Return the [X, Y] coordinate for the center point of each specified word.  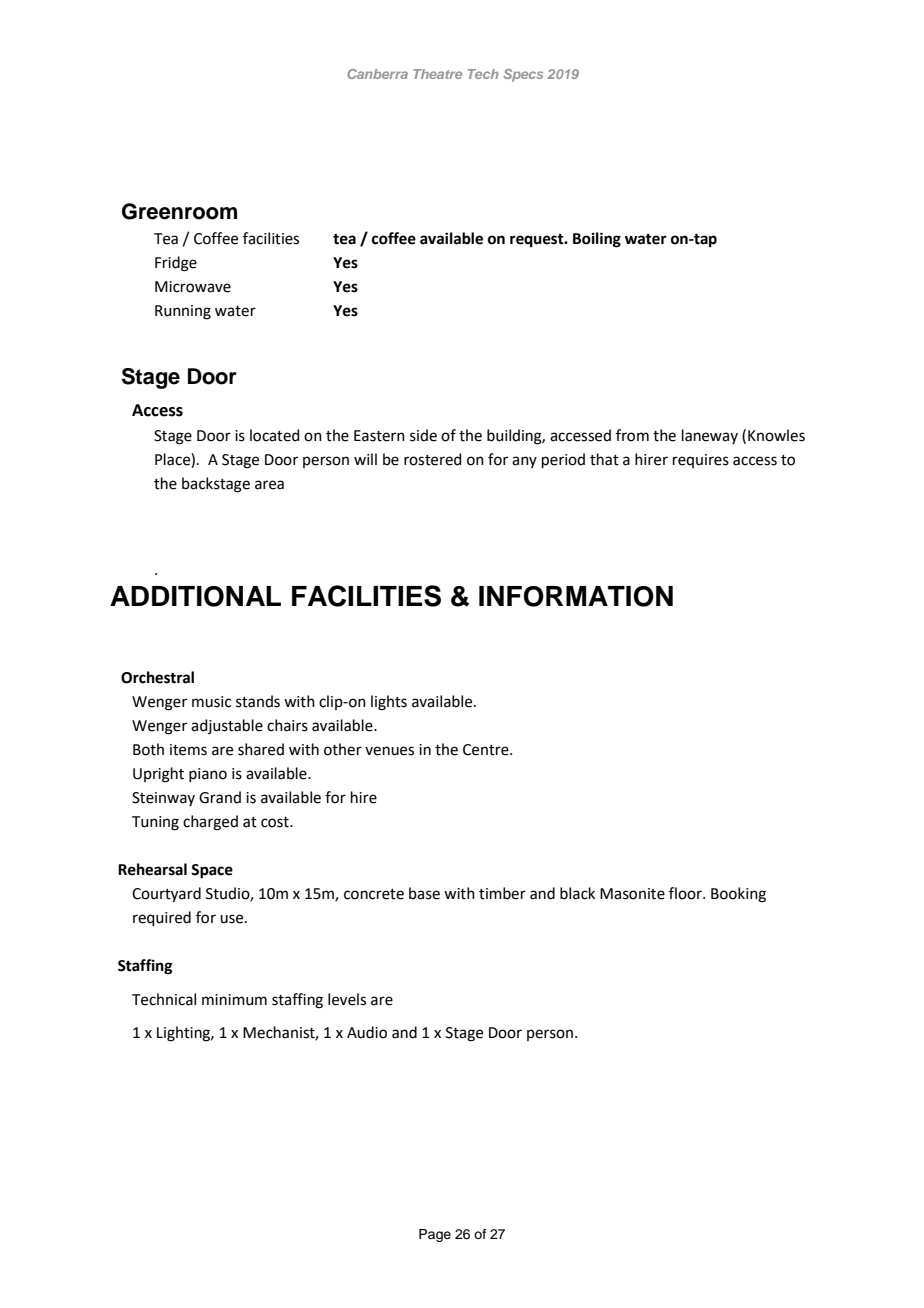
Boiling [597, 240]
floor [686, 893]
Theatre [437, 74]
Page [435, 1235]
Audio [367, 1032]
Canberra [377, 74]
